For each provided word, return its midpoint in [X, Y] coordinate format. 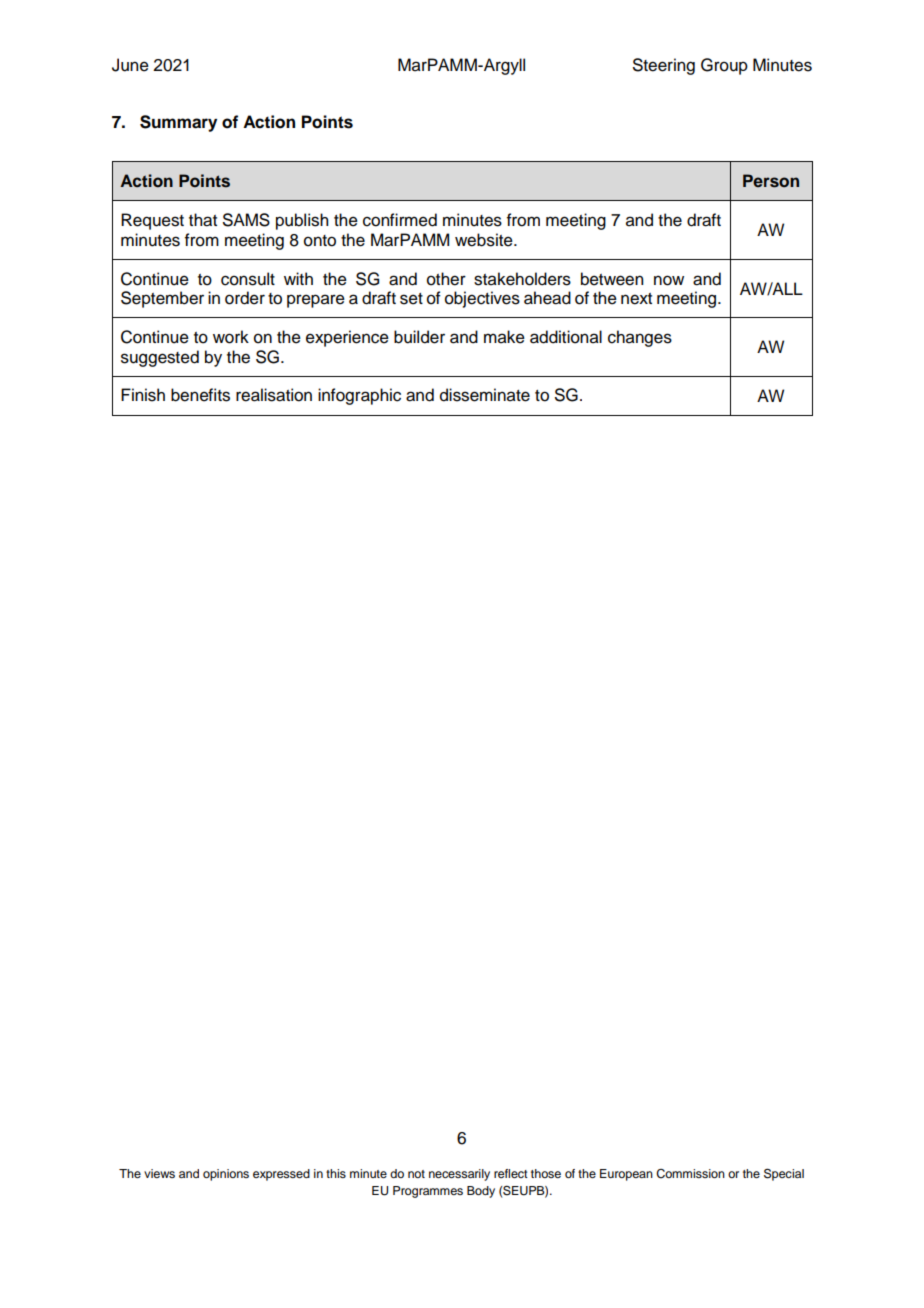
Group [724, 66]
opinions [226, 1175]
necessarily [459, 1175]
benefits [200, 395]
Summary [178, 123]
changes [640, 338]
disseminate [485, 395]
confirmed [400, 220]
